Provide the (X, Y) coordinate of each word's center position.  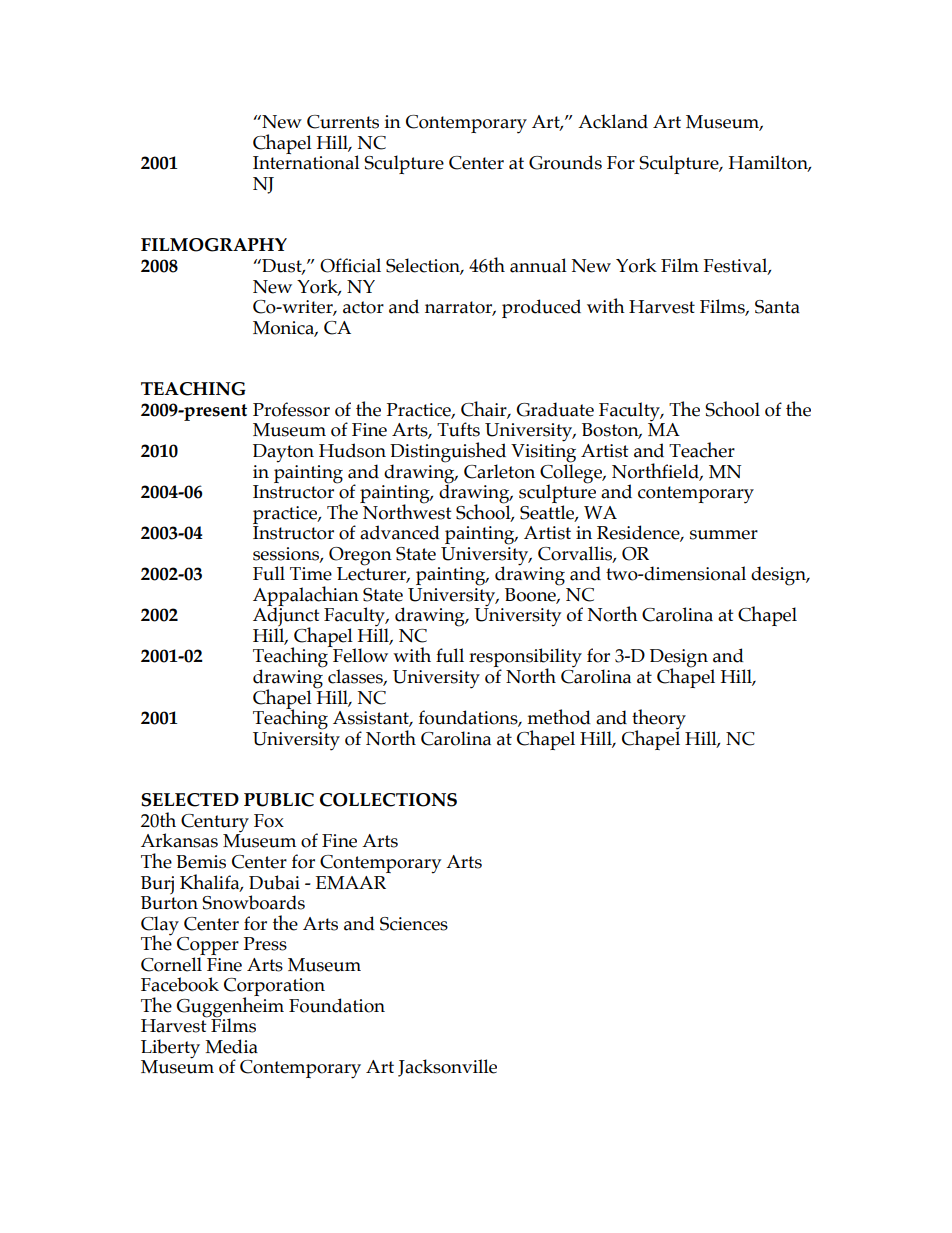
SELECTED (190, 800)
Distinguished (448, 453)
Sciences (414, 924)
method (559, 717)
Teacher (702, 450)
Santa (777, 307)
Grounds (565, 162)
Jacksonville (447, 1068)
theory (659, 720)
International (306, 161)
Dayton (283, 453)
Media (231, 1046)
